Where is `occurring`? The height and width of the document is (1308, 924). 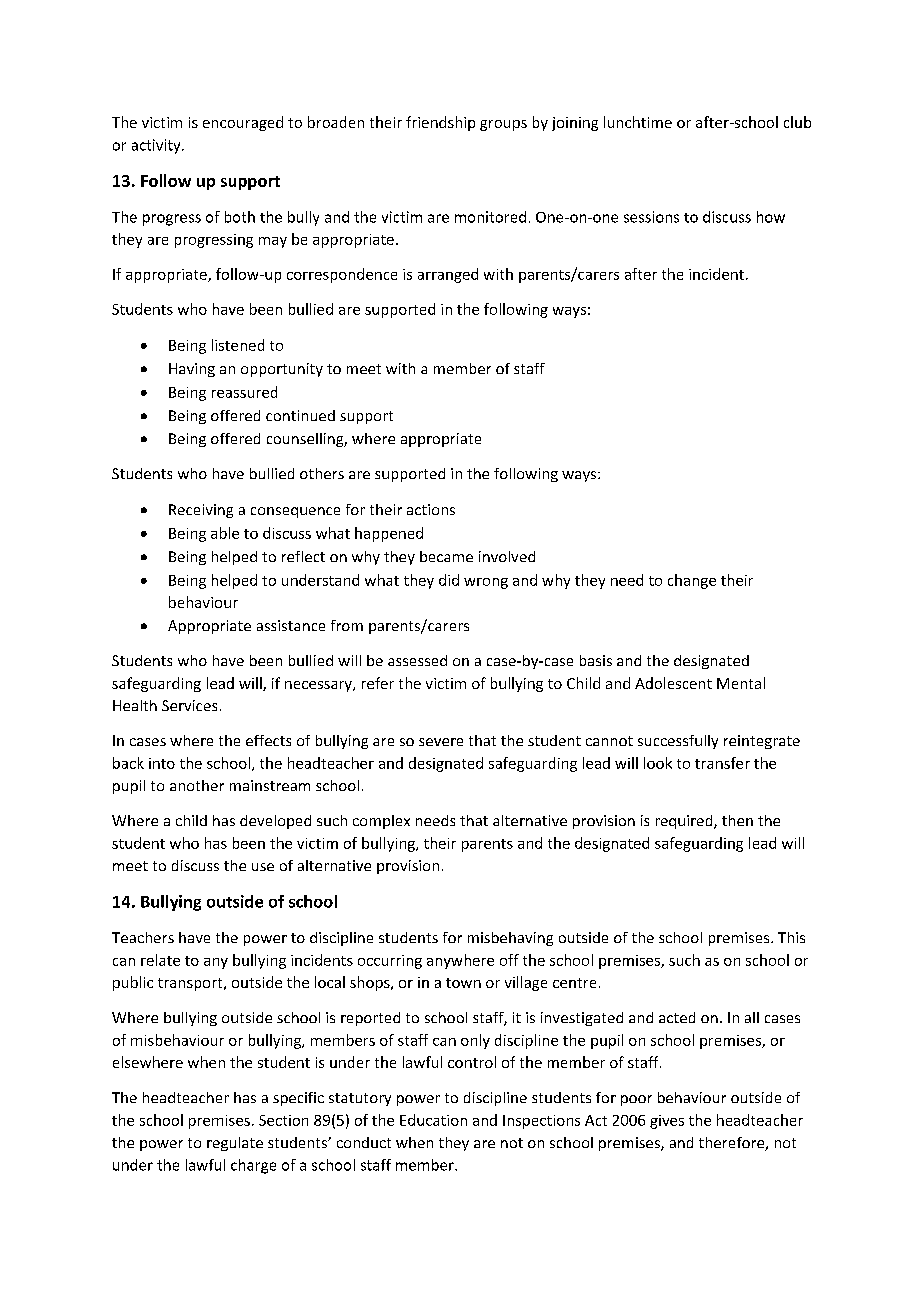
occurring is located at coordinates (390, 962).
